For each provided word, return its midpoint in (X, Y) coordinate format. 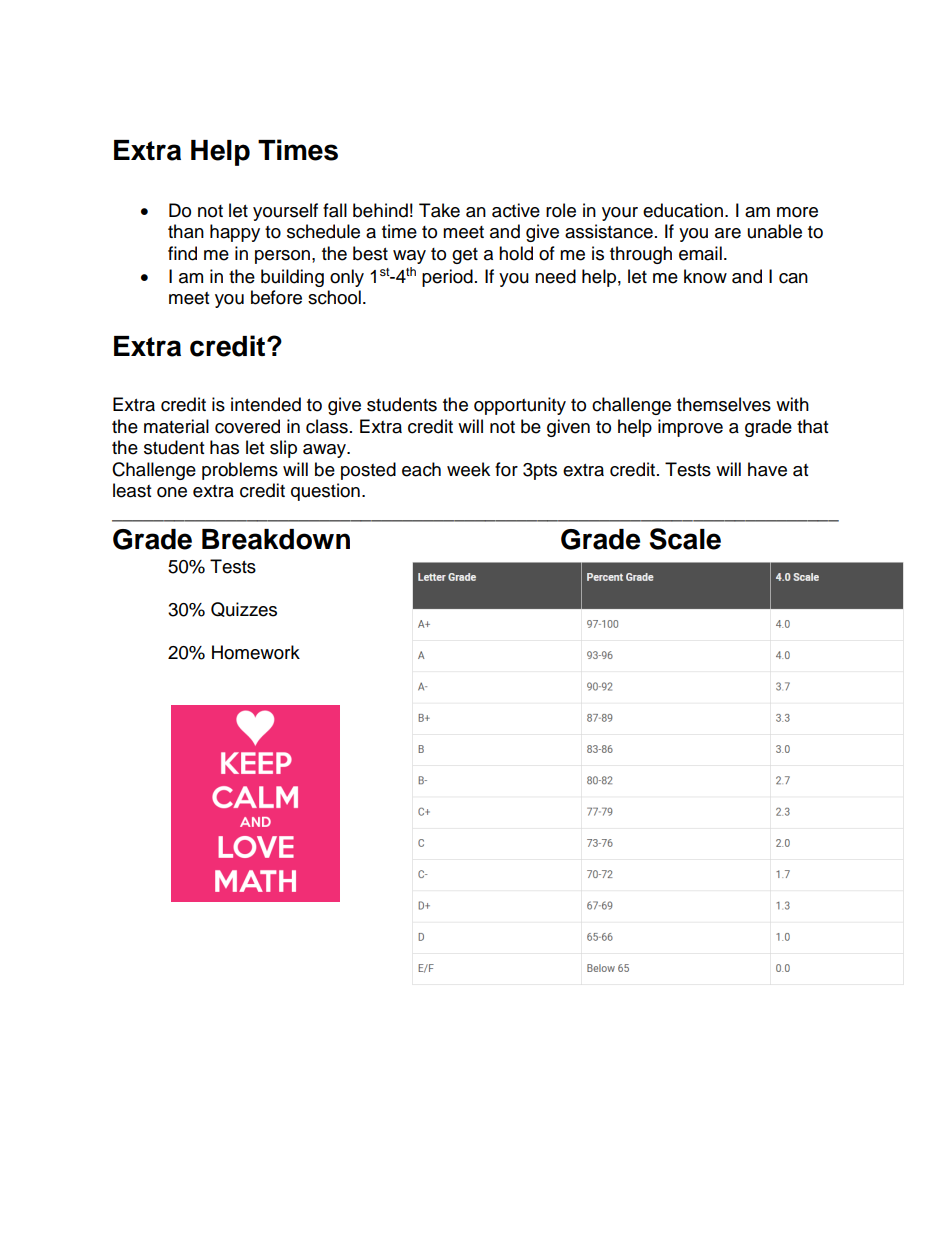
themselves (724, 404)
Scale (685, 539)
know (705, 276)
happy (235, 233)
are (728, 233)
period (447, 278)
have (767, 469)
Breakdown (276, 539)
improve (690, 428)
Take (439, 210)
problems (240, 471)
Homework (256, 652)
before (276, 297)
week (468, 469)
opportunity (520, 406)
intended (266, 404)
